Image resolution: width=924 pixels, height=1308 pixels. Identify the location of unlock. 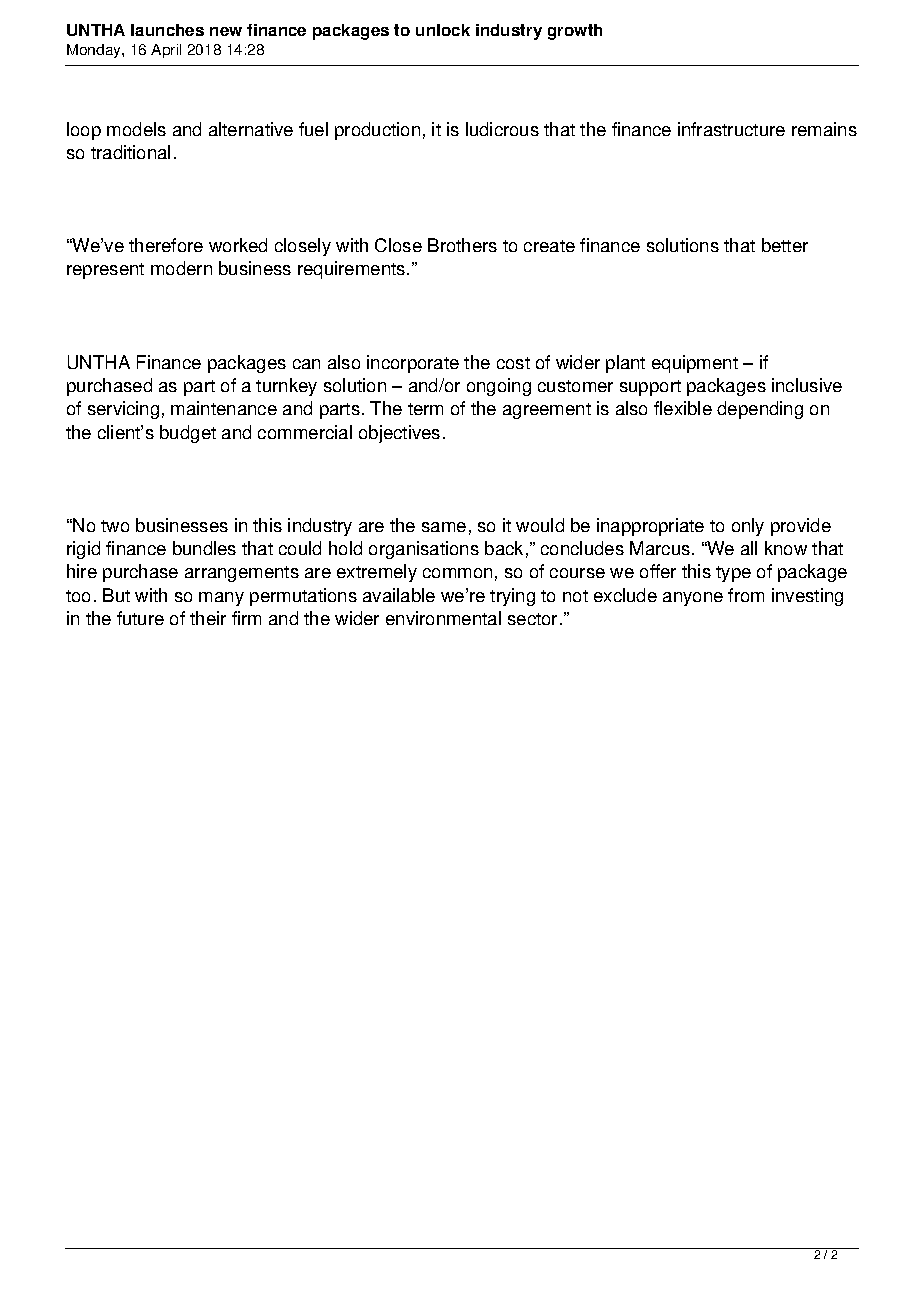
(443, 30).
